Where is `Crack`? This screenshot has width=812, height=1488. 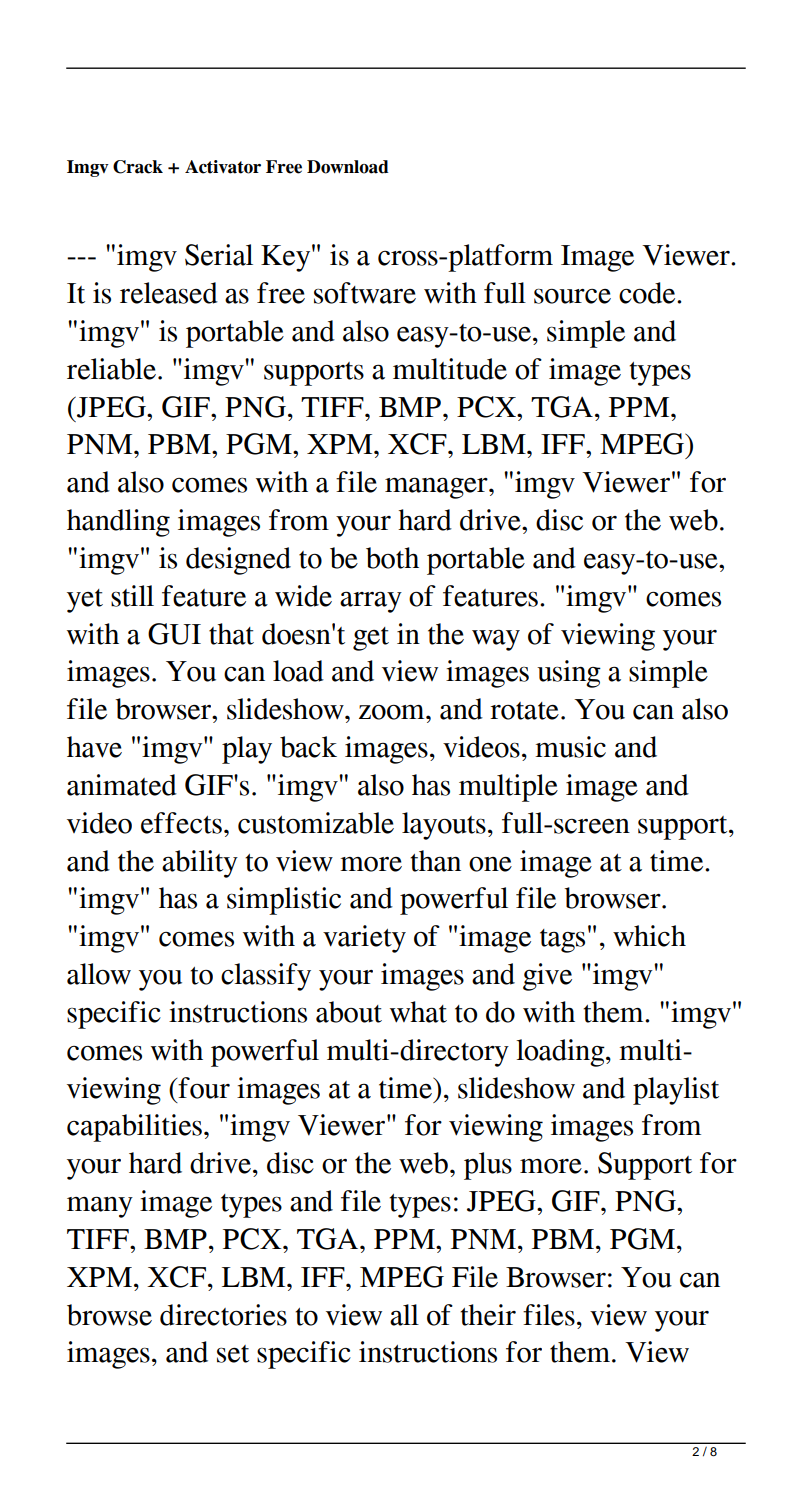 Crack is located at coordinates (138, 167).
